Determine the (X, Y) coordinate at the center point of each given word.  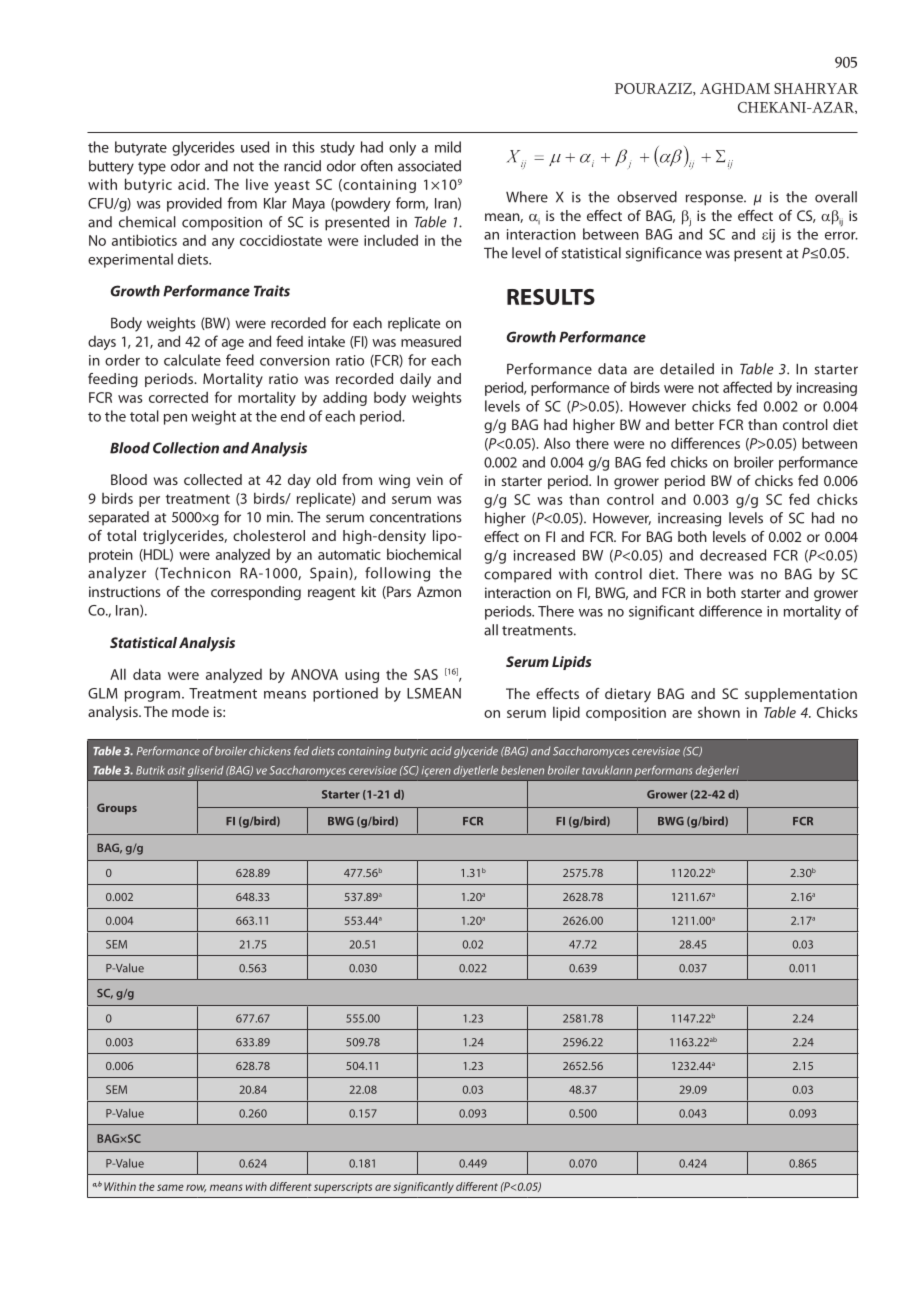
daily (415, 380)
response (715, 200)
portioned (345, 694)
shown (719, 712)
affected (747, 387)
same (170, 1187)
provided (194, 204)
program (152, 696)
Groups (117, 809)
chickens (270, 751)
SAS (426, 674)
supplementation (801, 695)
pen (175, 419)
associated (429, 166)
